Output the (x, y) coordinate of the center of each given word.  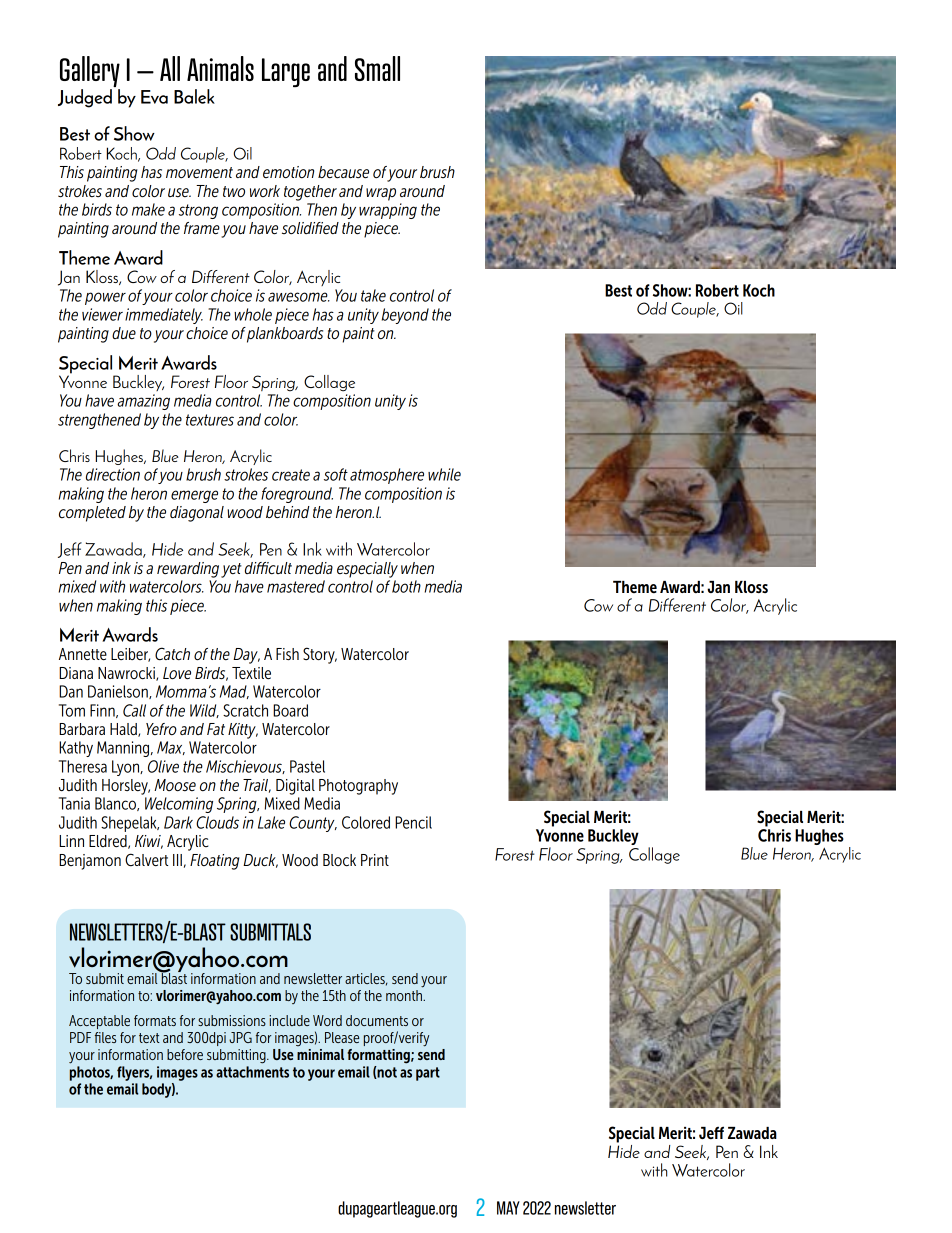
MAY (508, 1208)
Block (339, 860)
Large (286, 72)
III (177, 860)
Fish (287, 654)
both (406, 586)
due (124, 333)
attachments (252, 1072)
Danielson (119, 692)
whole (253, 314)
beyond (405, 316)
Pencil (413, 822)
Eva (154, 97)
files (105, 1037)
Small (377, 68)
